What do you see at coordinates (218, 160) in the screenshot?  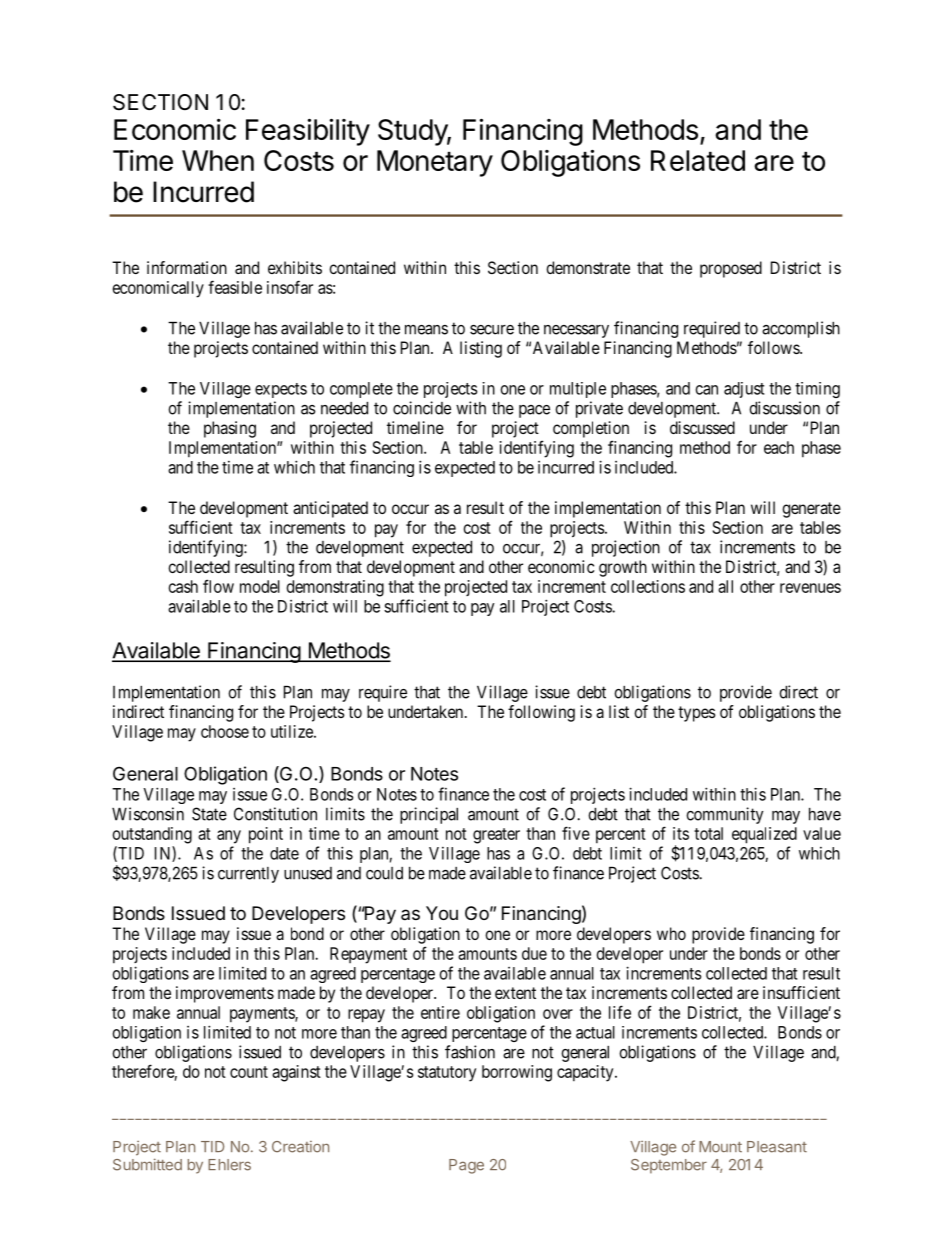 I see `When` at bounding box center [218, 160].
